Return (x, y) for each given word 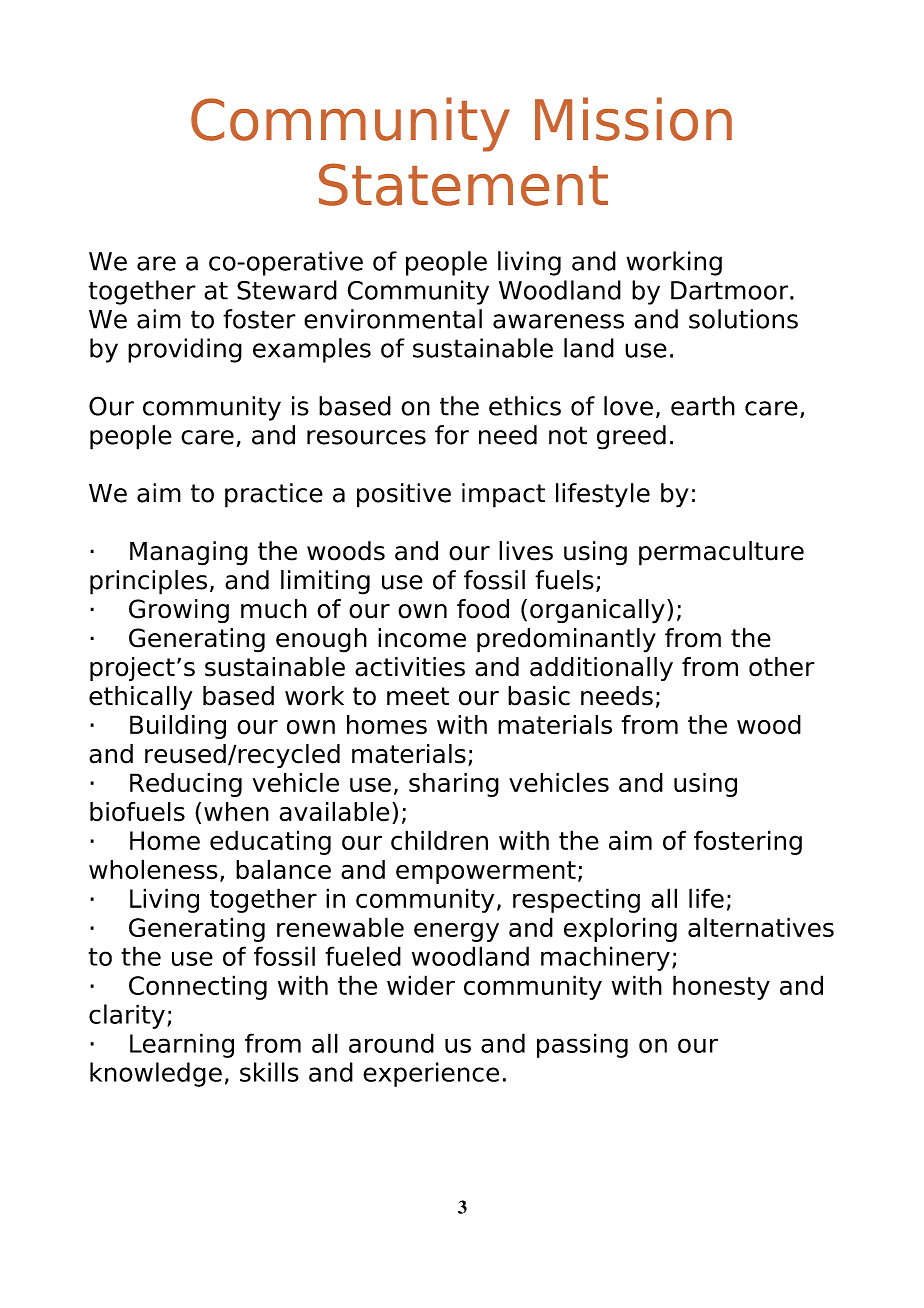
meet (418, 696)
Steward (287, 290)
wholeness (153, 869)
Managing (189, 553)
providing (185, 350)
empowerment (486, 872)
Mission (633, 119)
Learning (182, 1045)
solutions (743, 319)
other (782, 667)
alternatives (761, 927)
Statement (463, 184)
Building (178, 727)
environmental (393, 319)
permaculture (721, 553)
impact (503, 495)
